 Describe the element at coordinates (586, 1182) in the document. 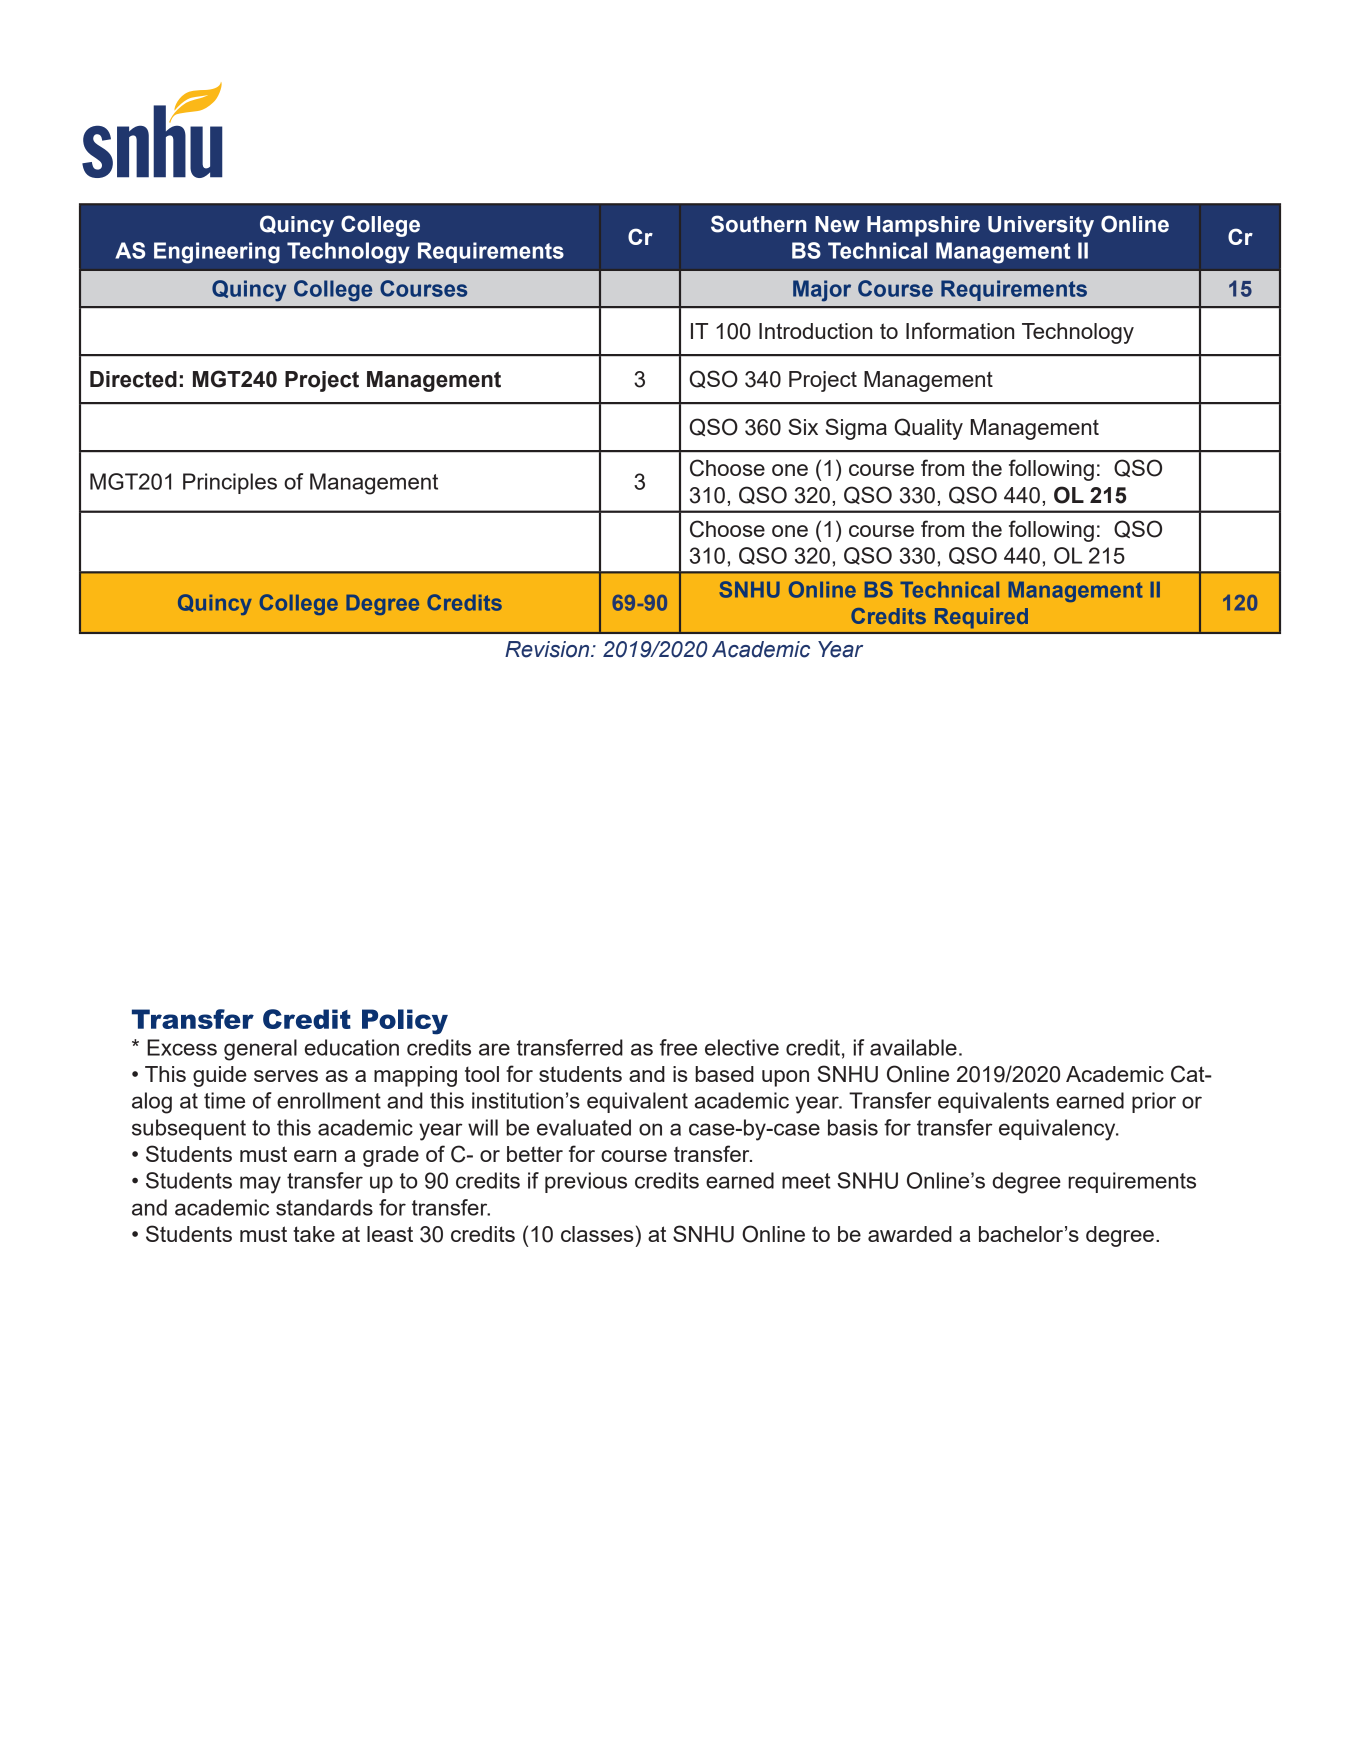

I see `previous` at that location.
